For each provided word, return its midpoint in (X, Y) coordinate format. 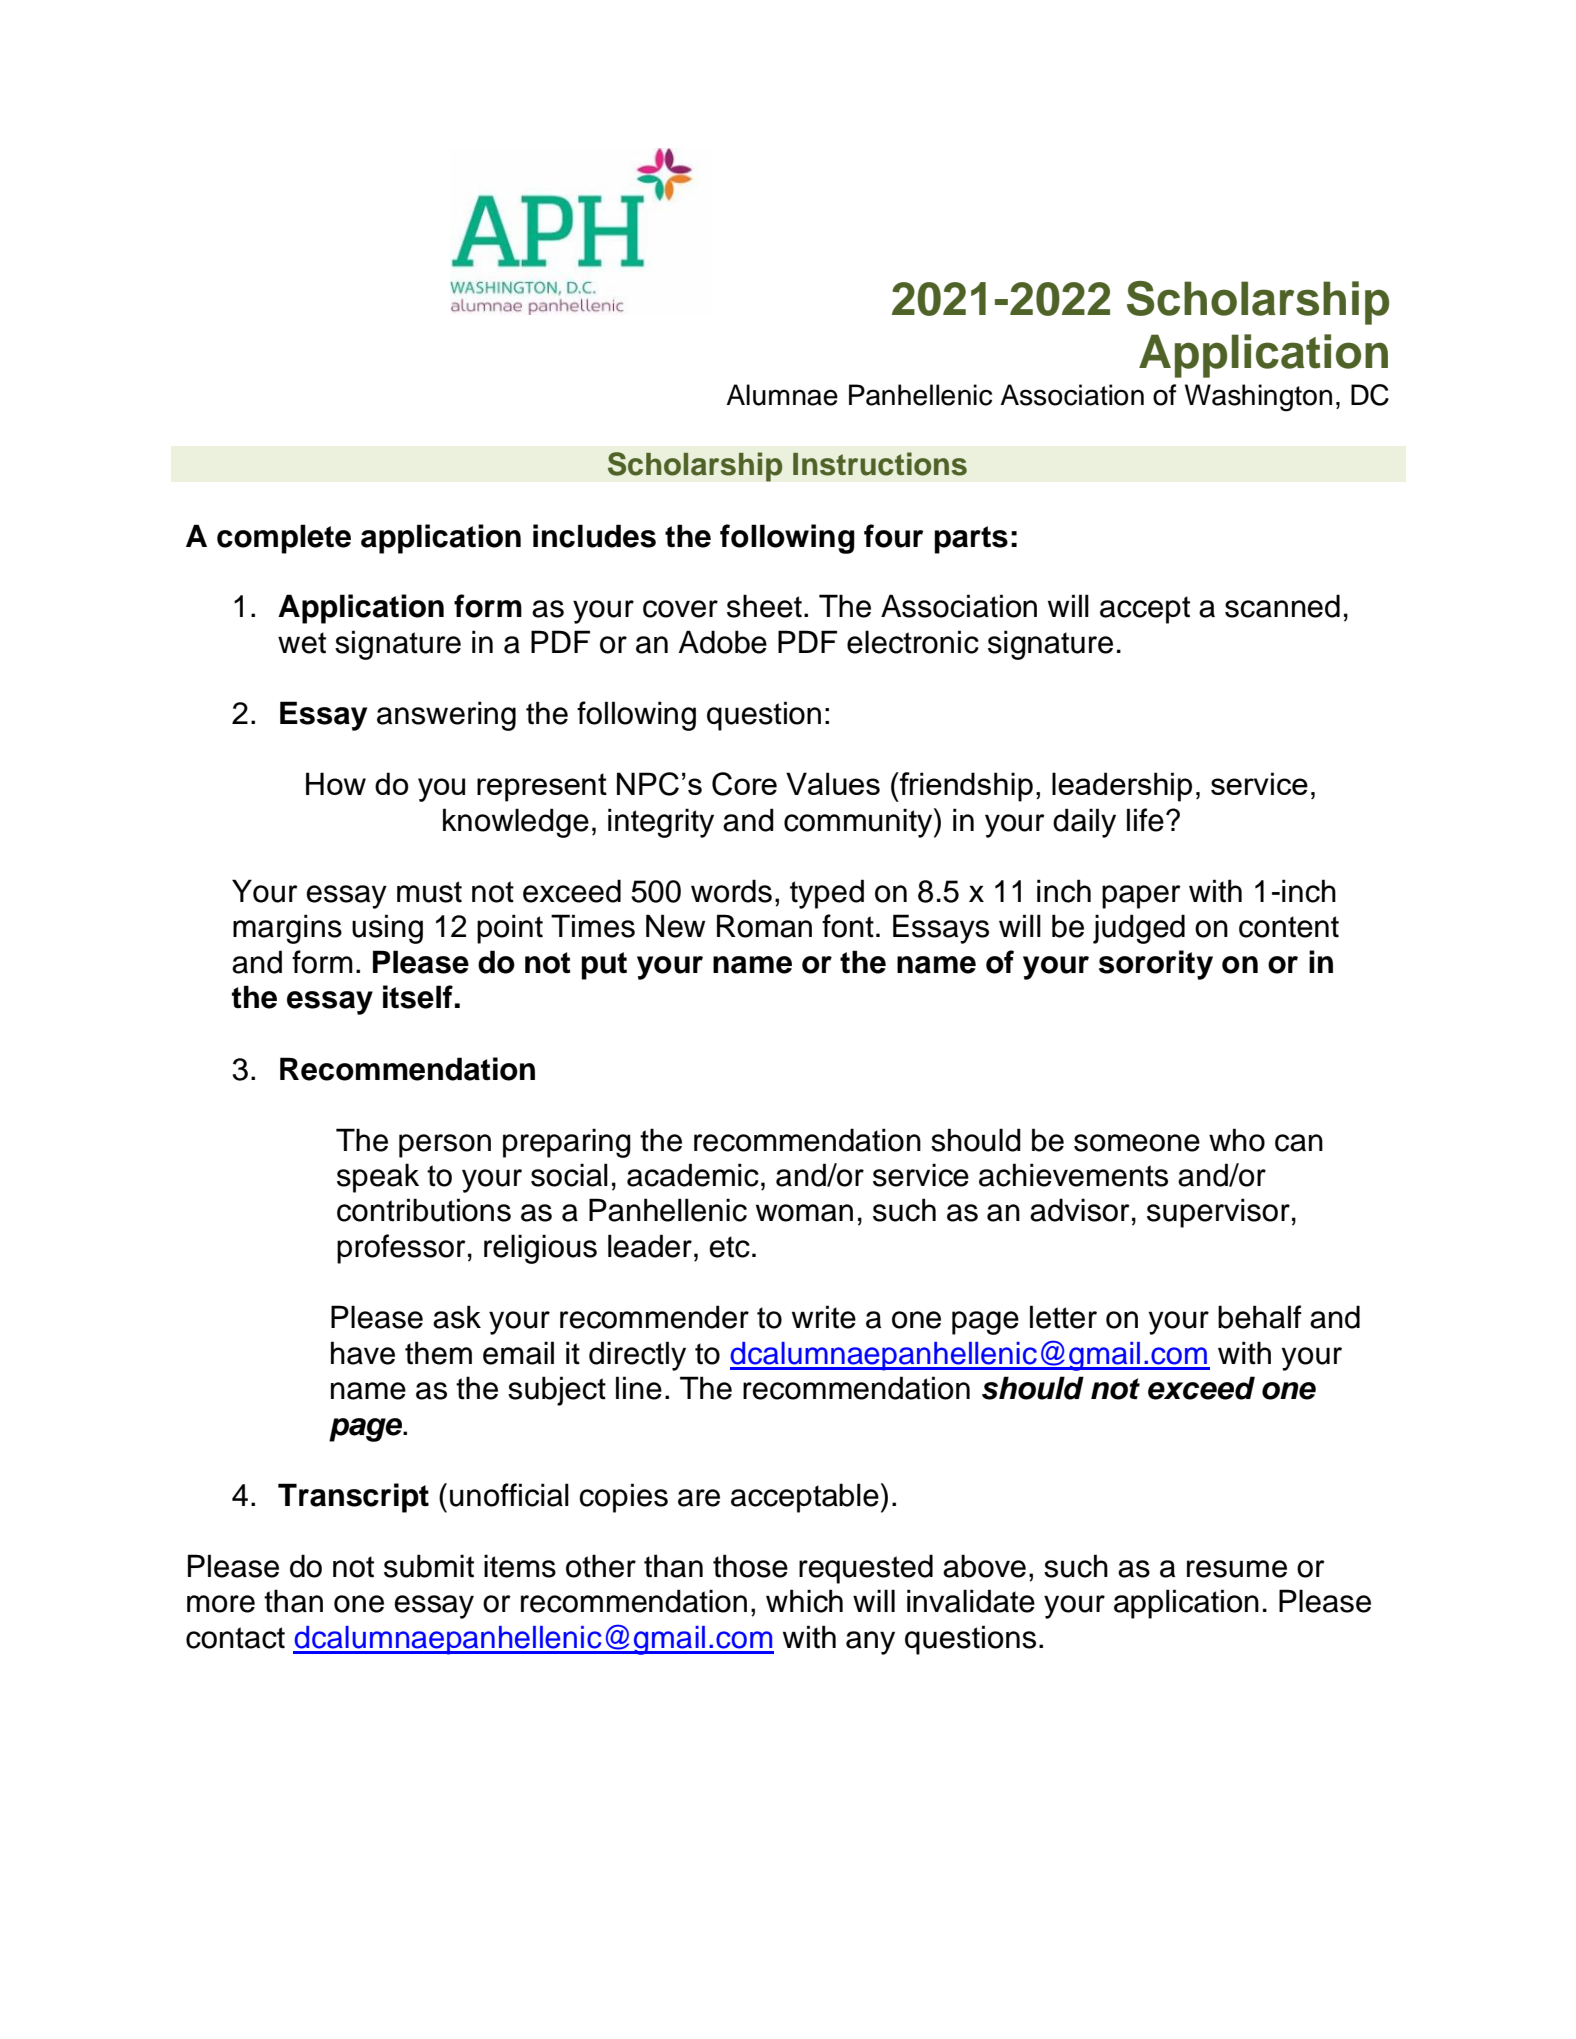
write (824, 1317)
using (387, 929)
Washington (1258, 398)
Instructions (880, 464)
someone (1137, 1143)
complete (284, 539)
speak (378, 1178)
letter (1063, 1317)
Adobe (723, 642)
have (363, 1353)
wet (302, 643)
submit (429, 1566)
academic (693, 1175)
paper (1141, 897)
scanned (1282, 606)
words (731, 891)
